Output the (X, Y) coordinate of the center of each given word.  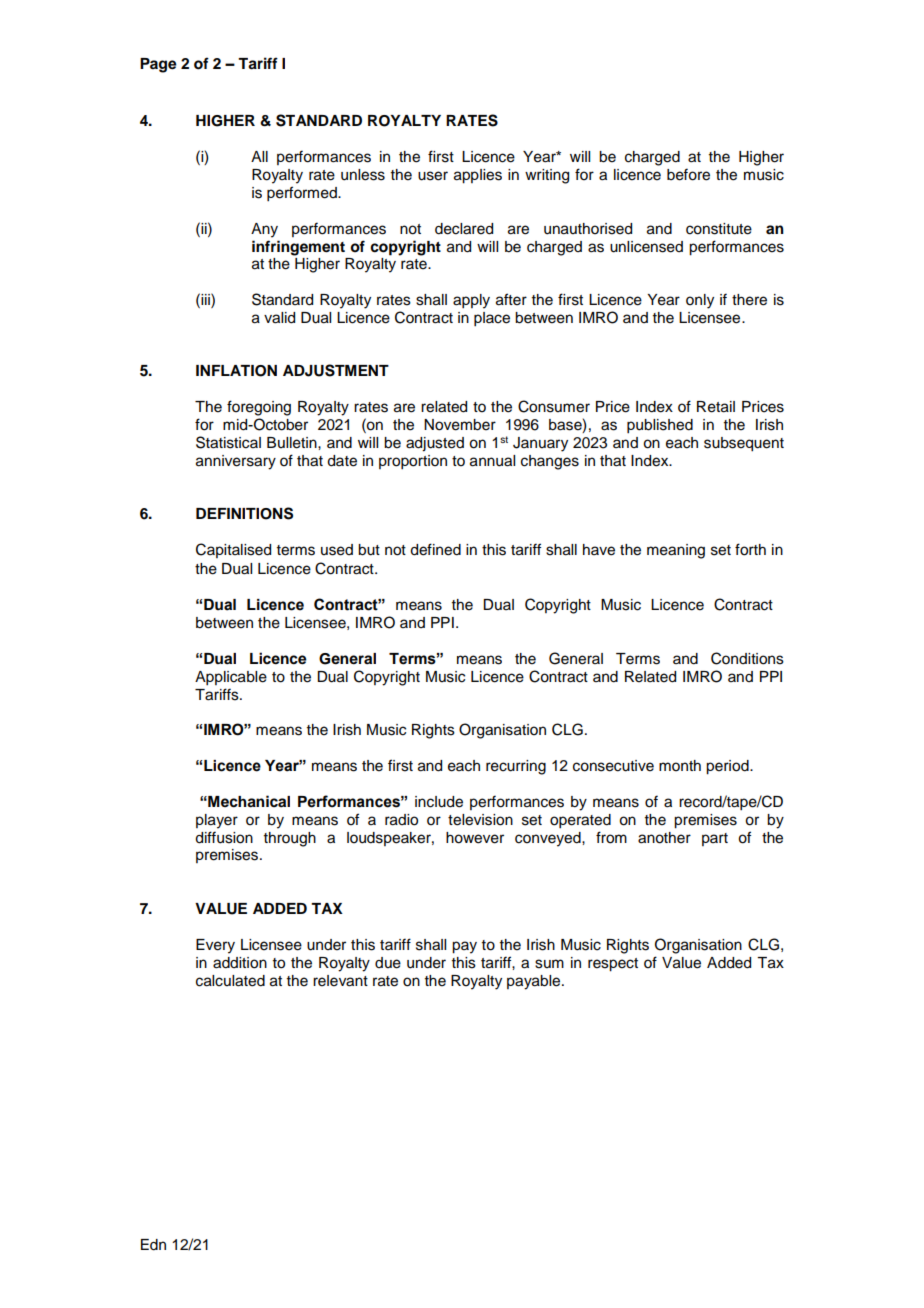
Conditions (747, 658)
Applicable (231, 678)
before (688, 174)
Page (158, 65)
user (433, 176)
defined (435, 549)
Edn (153, 1245)
